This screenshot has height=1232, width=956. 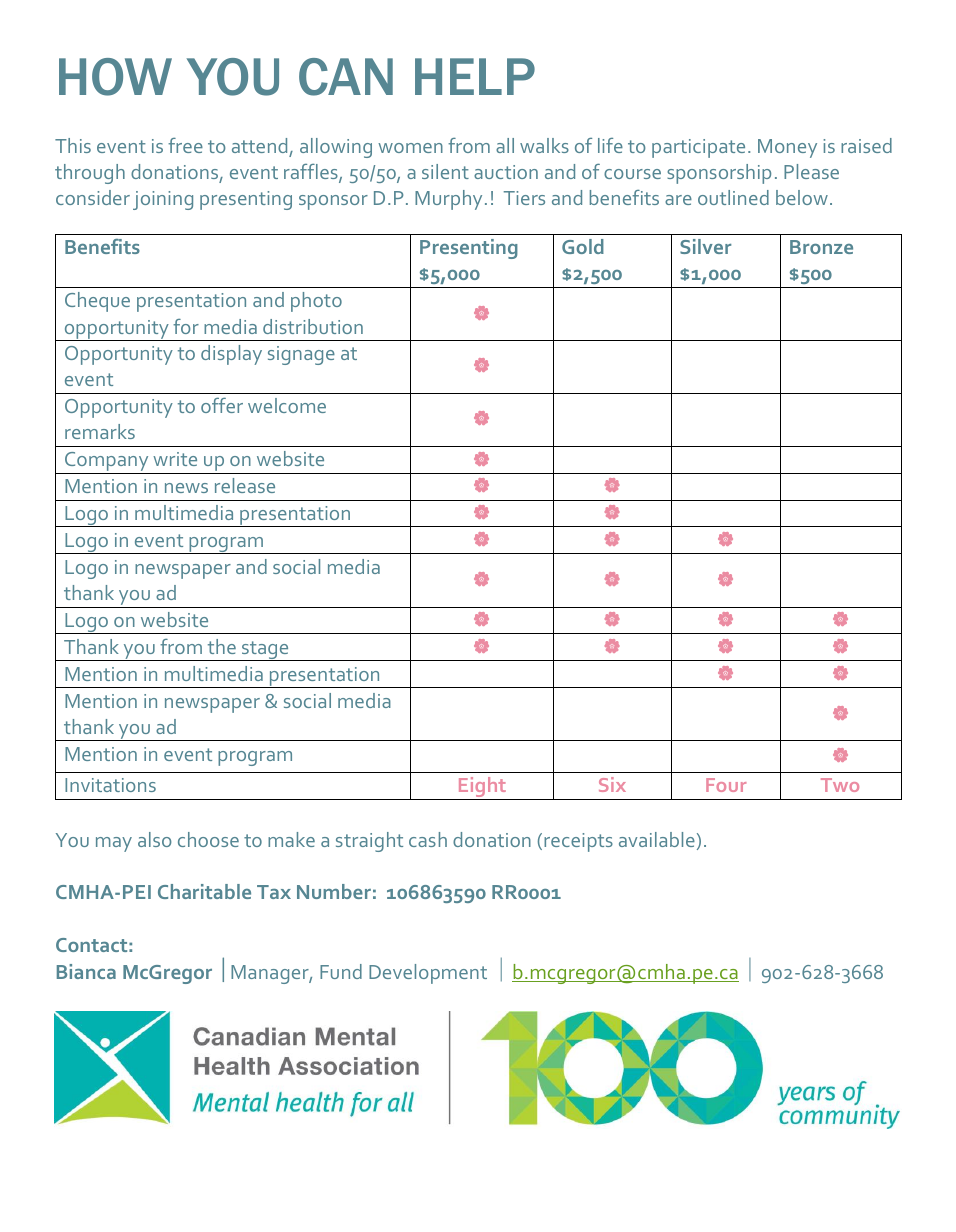 What do you see at coordinates (316, 302) in the screenshot?
I see `photo` at bounding box center [316, 302].
